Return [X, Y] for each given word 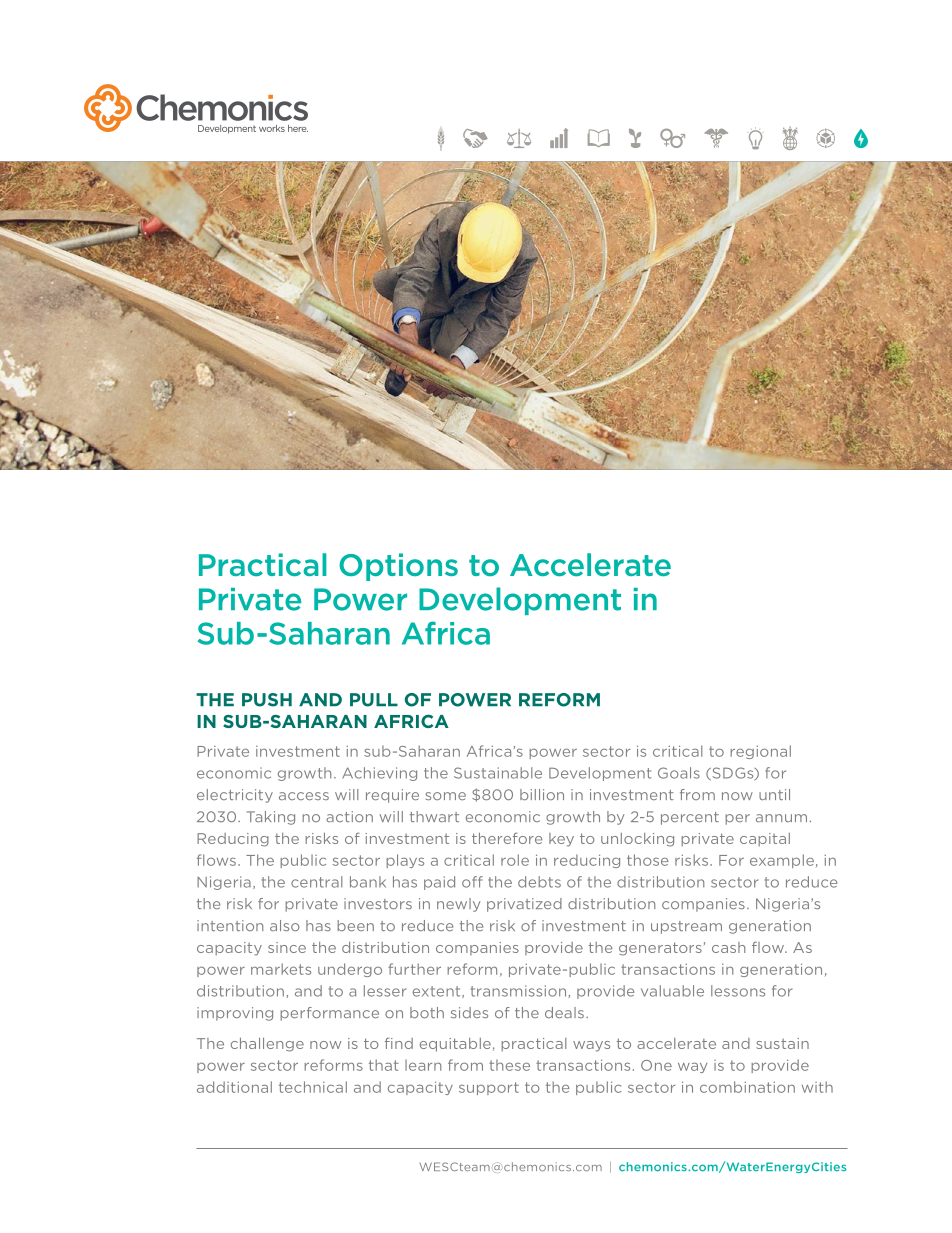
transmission [518, 991]
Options [398, 567]
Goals [679, 773]
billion [542, 794]
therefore [507, 838]
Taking [271, 818]
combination [747, 1087]
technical [313, 1087]
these [509, 1065]
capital [765, 839]
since [287, 947]
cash [728, 947]
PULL [374, 700]
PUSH [267, 700]
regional [760, 752]
